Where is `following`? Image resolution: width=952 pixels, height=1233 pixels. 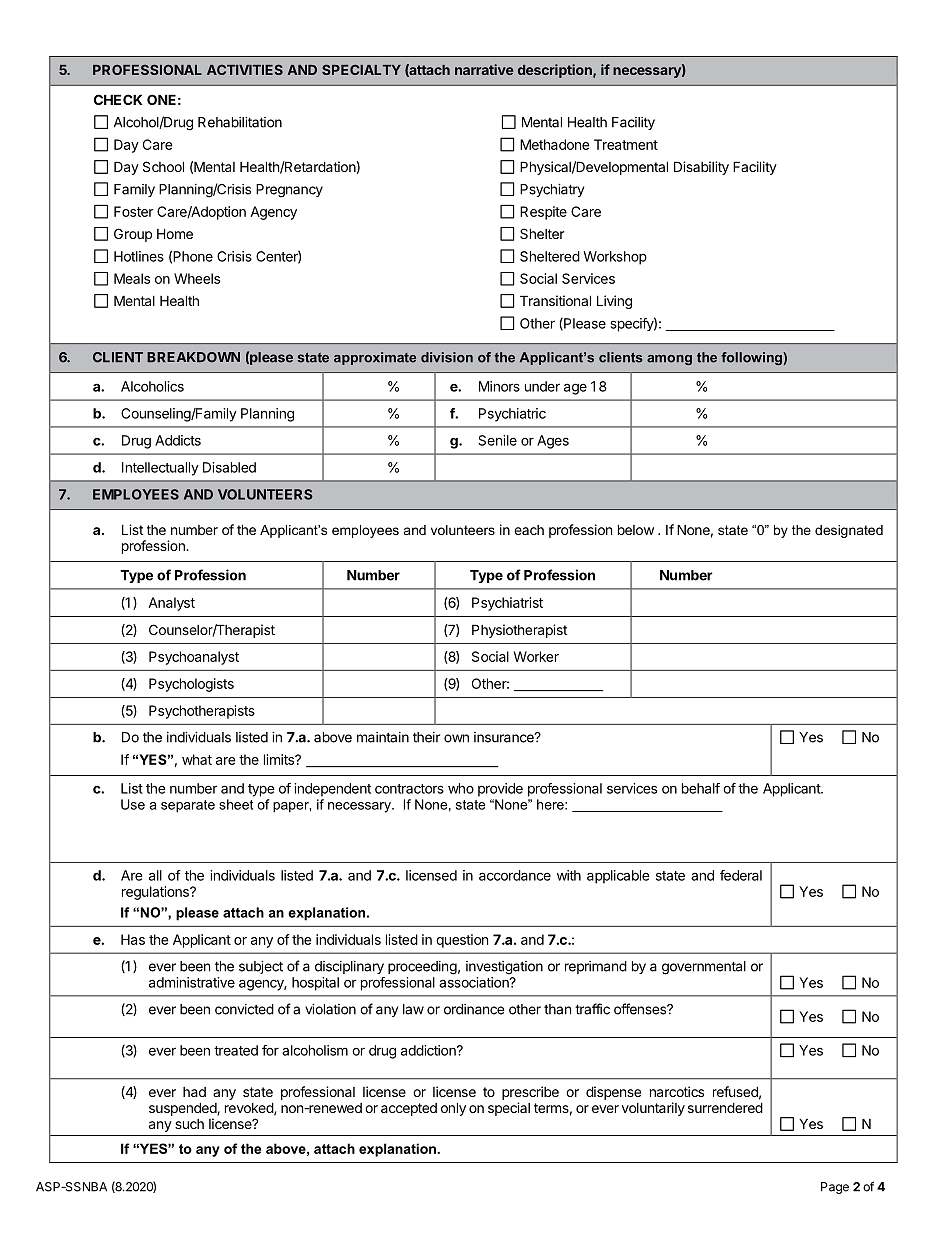 following is located at coordinates (752, 358).
